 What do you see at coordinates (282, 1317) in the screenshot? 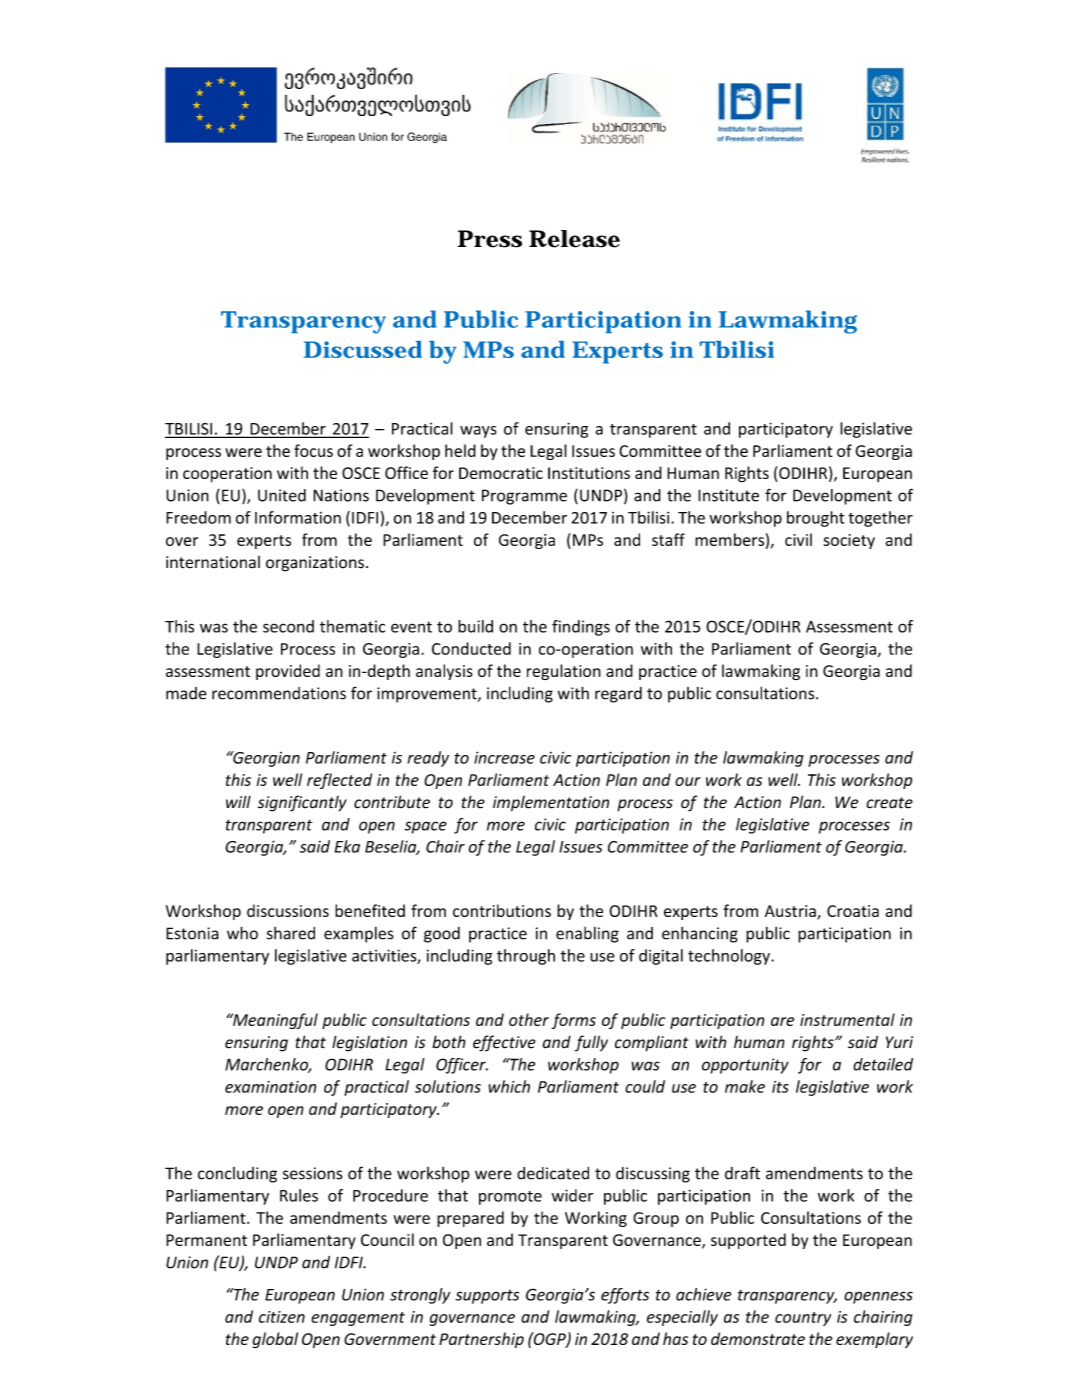
I see `citizen` at bounding box center [282, 1317].
